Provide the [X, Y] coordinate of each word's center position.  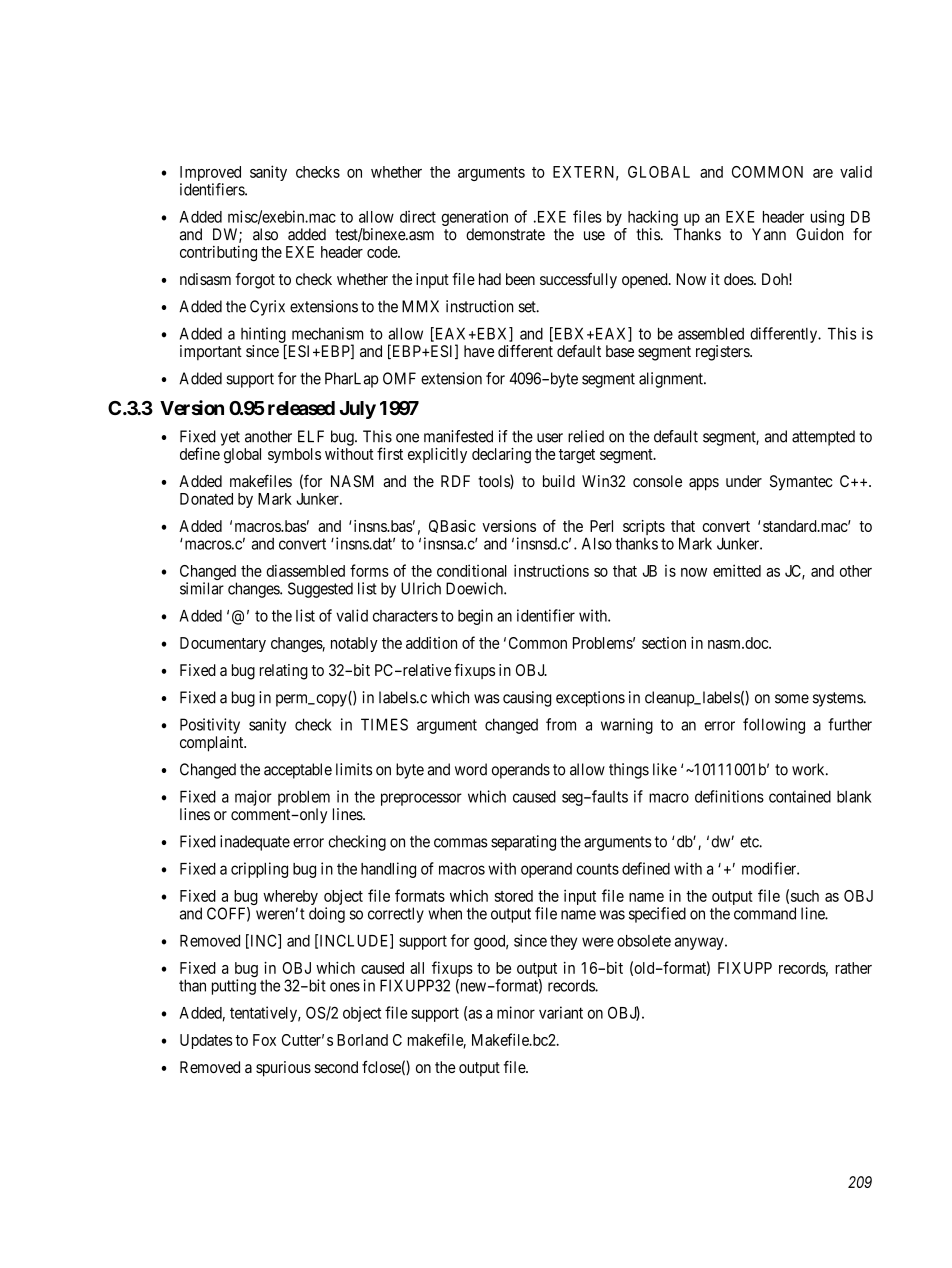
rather [853, 968]
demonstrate [505, 234]
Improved [210, 175]
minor [516, 1012]
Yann [769, 234]
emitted [737, 570]
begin [475, 617]
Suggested [320, 590]
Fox [264, 1040]
